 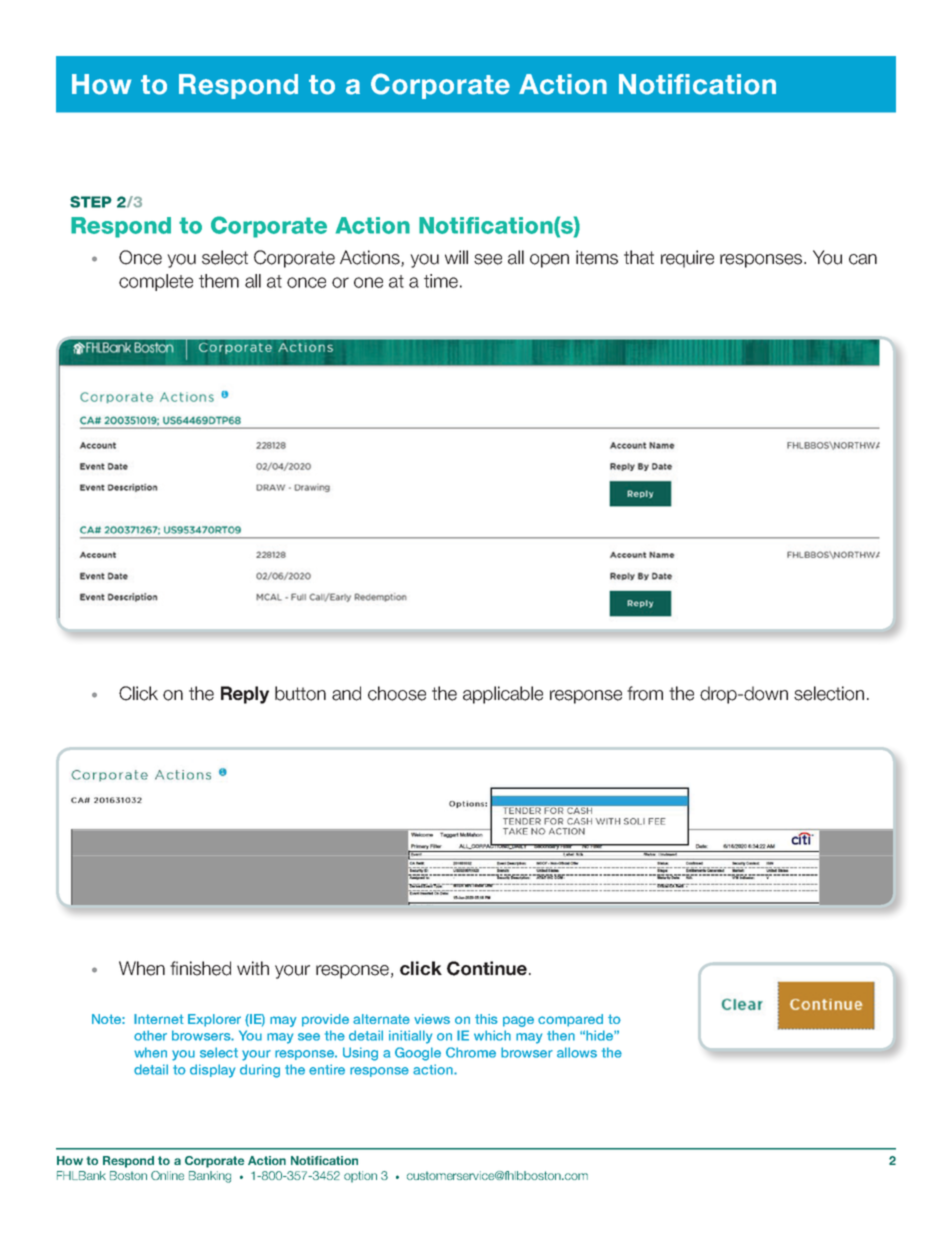 What do you see at coordinates (687, 259) in the screenshot?
I see `require` at bounding box center [687, 259].
